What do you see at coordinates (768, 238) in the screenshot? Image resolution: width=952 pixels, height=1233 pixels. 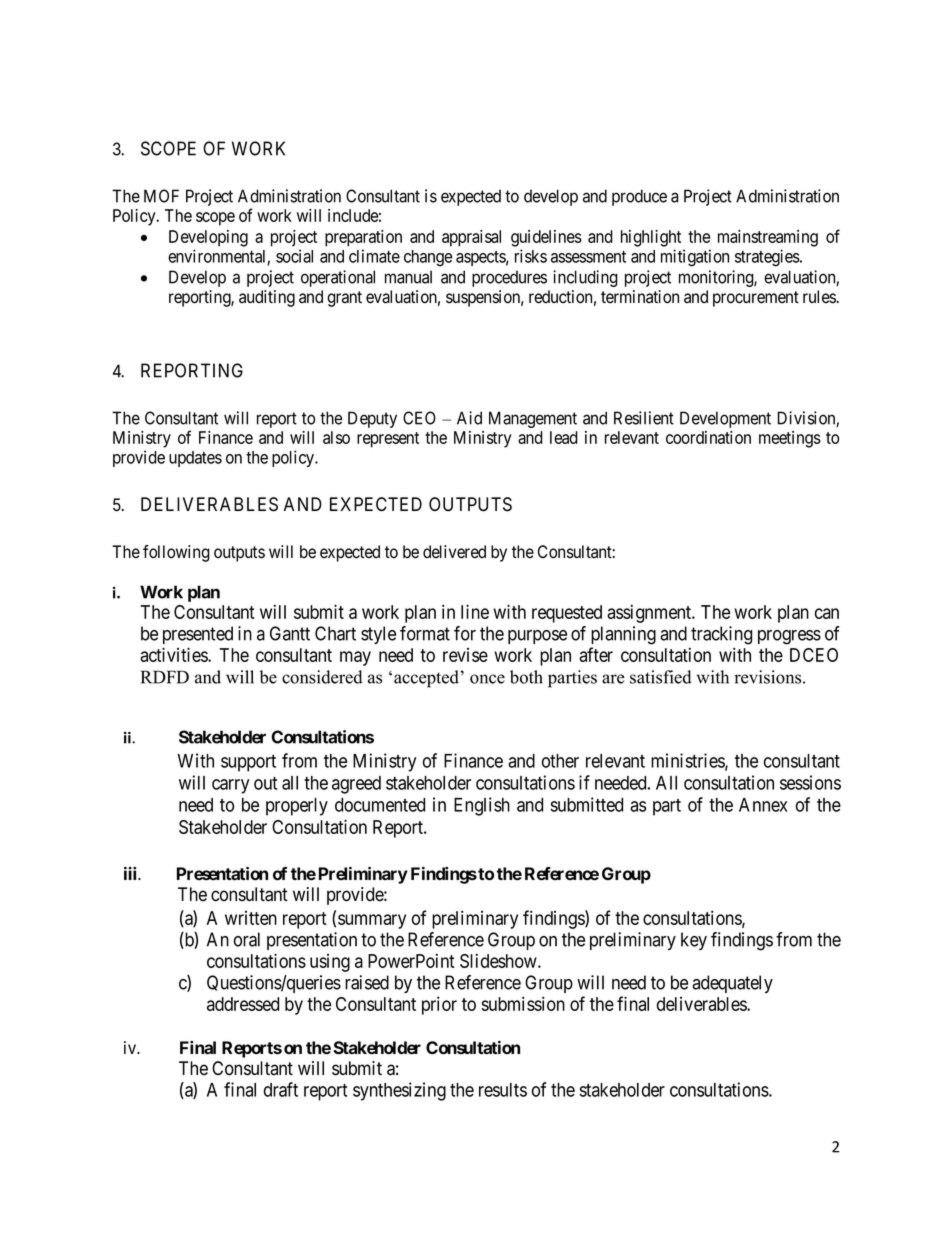 I see `mainstreaming` at bounding box center [768, 238].
